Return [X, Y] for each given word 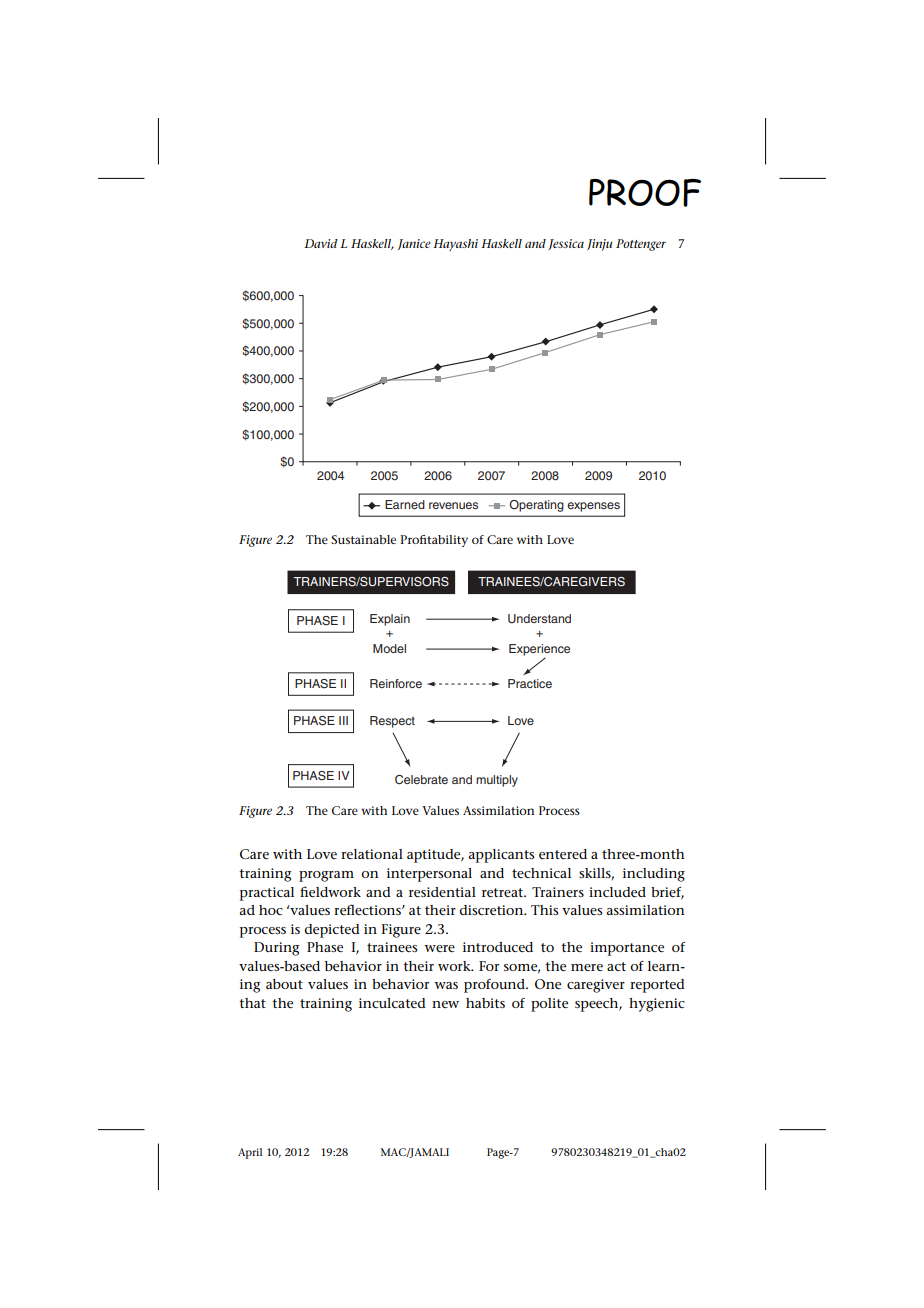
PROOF [645, 193]
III [343, 720]
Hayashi [455, 245]
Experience [539, 650]
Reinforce [396, 683]
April [250, 1153]
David [321, 243]
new [445, 1004]
